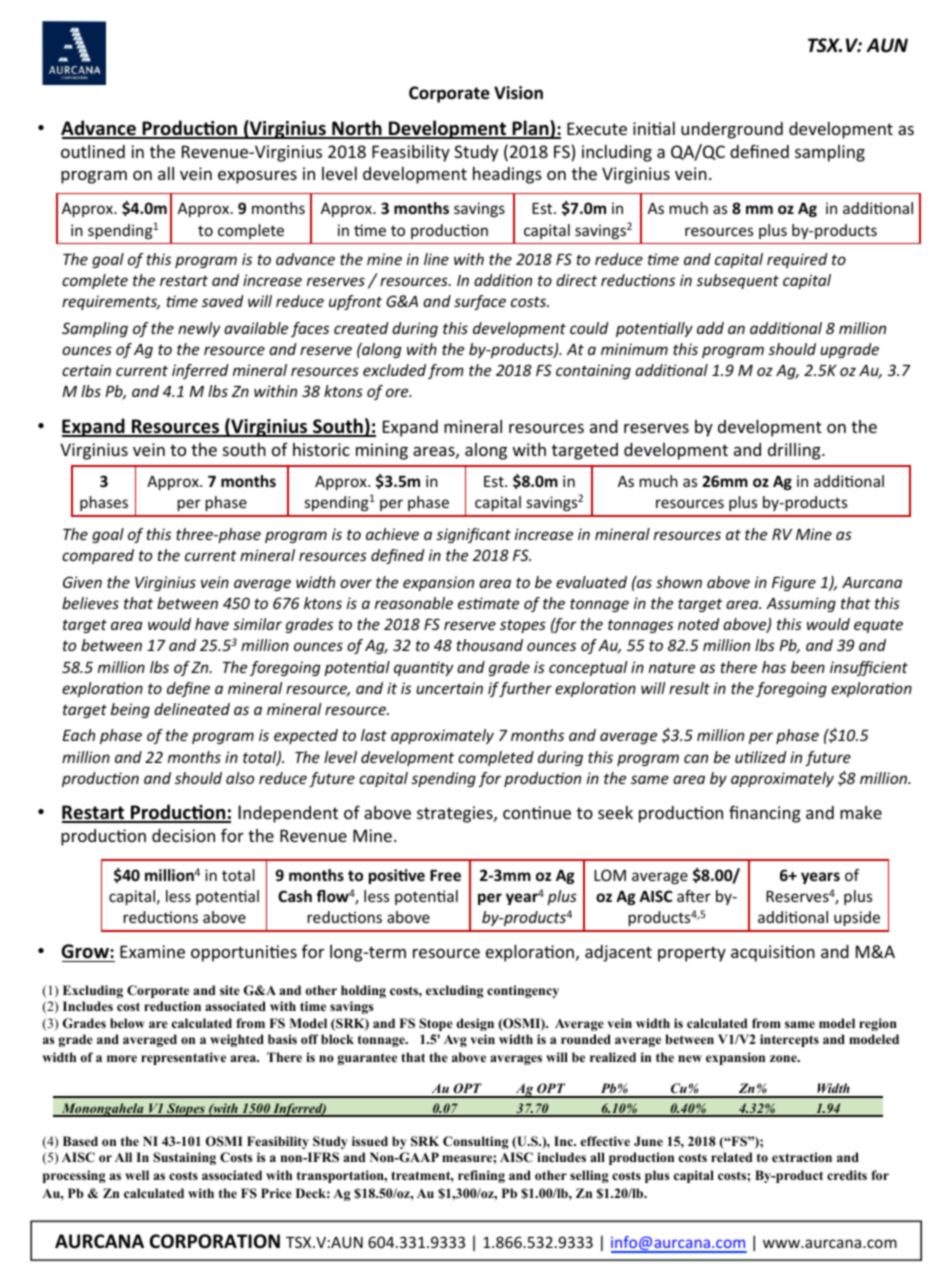 The image size is (952, 1270). Describe the element at coordinates (808, 667) in the document. I see `been` at that location.
